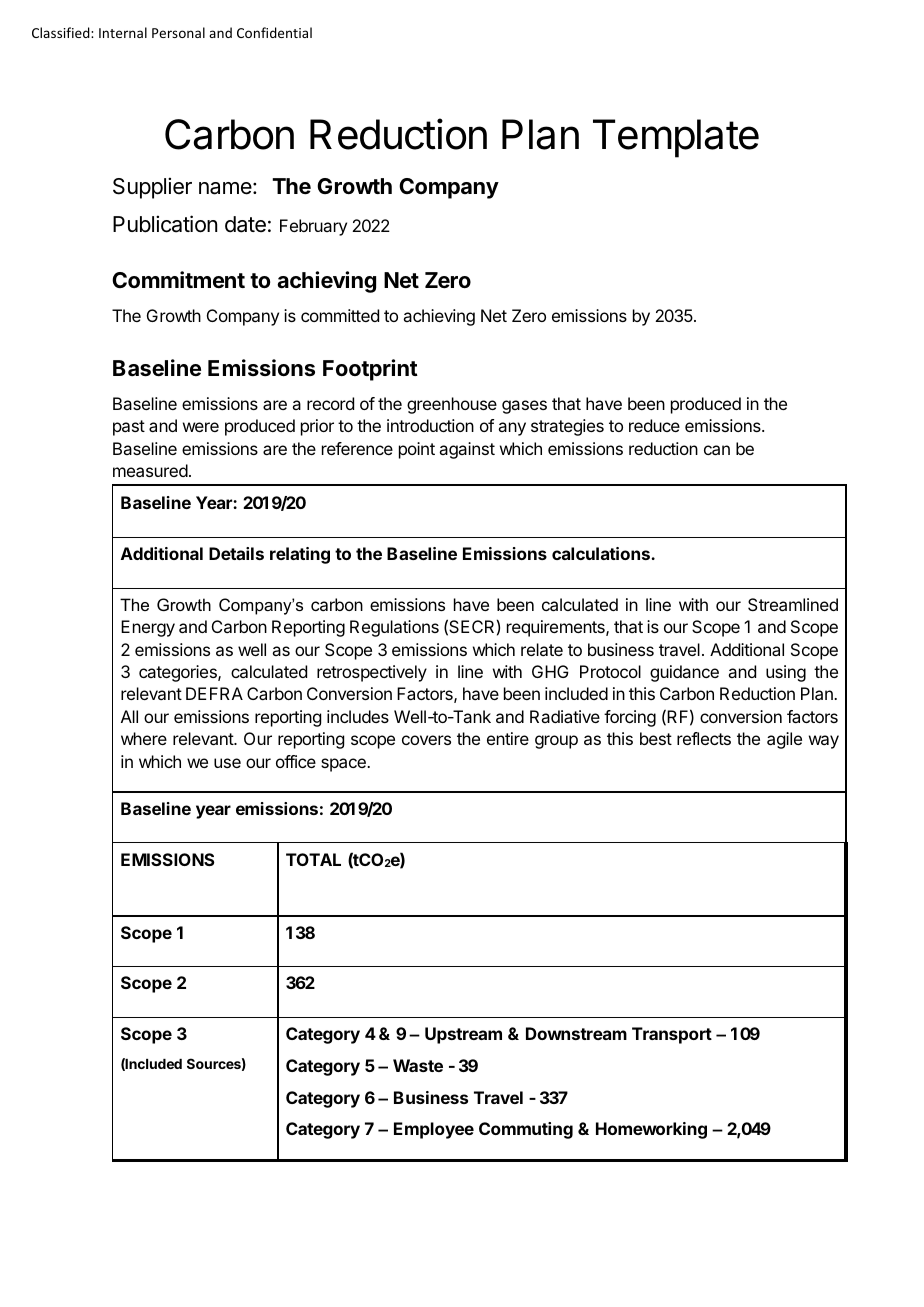  I want to click on Transport, so click(672, 1035).
